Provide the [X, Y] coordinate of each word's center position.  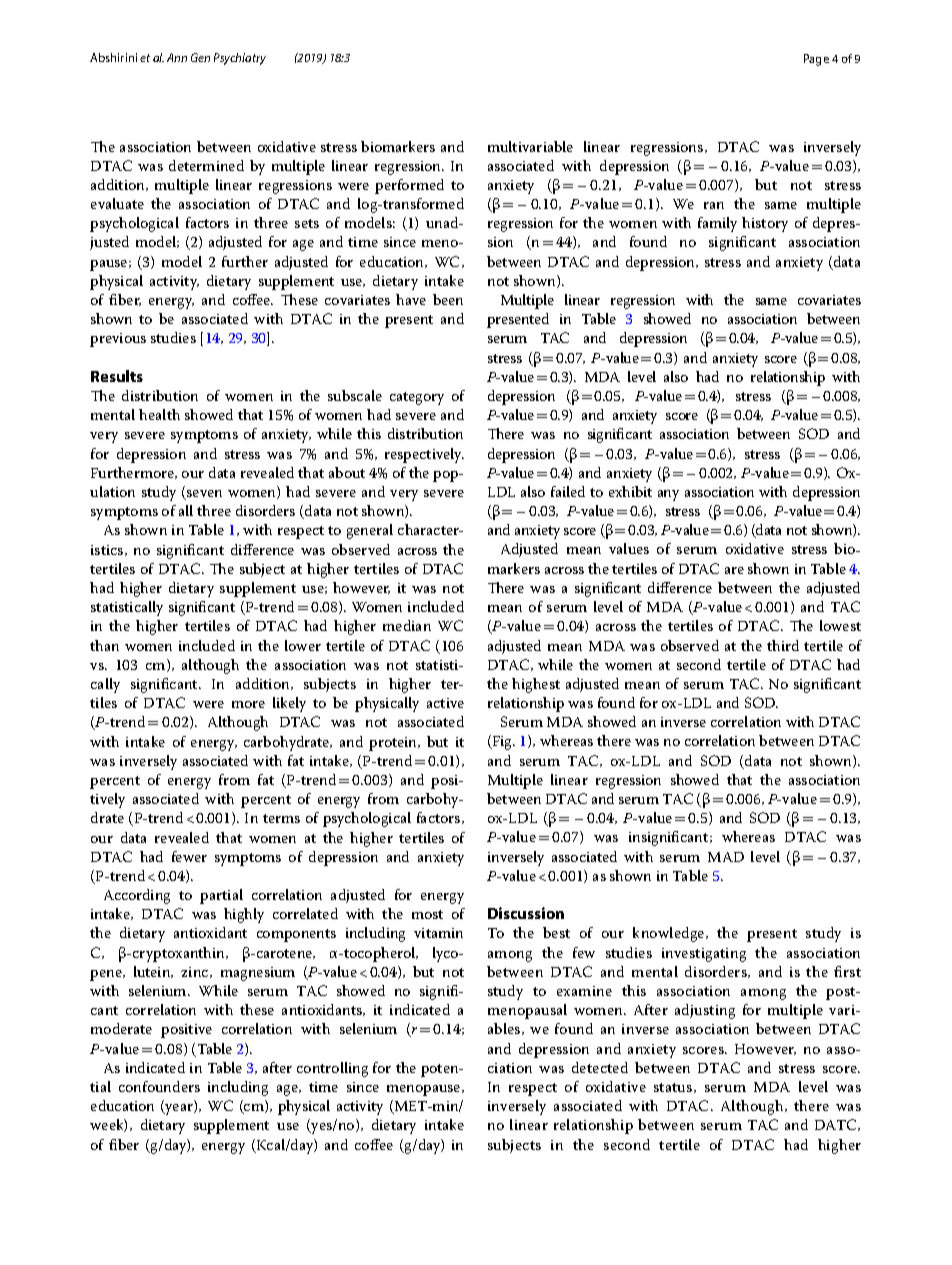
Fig [503, 743]
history [765, 224]
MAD [726, 857]
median [407, 625]
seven [203, 495]
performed [409, 186]
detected [600, 1067]
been [448, 299]
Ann [177, 57]
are [734, 570]
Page [816, 60]
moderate [121, 1028]
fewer [189, 856]
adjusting [705, 1011]
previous [118, 340]
